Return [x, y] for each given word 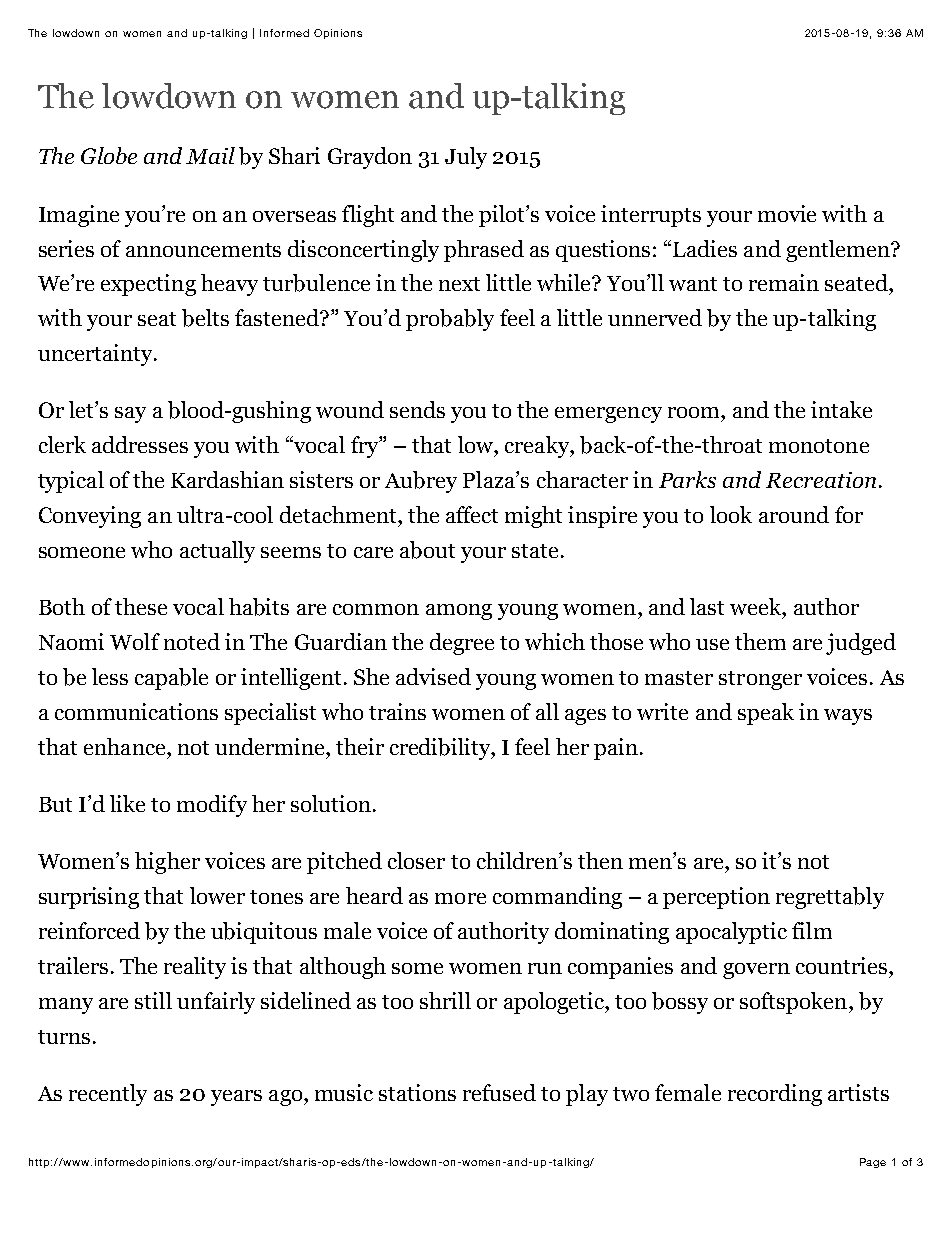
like [127, 803]
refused [499, 1092]
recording [775, 1095]
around [794, 514]
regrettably [830, 898]
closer [416, 860]
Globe [109, 155]
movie [787, 213]
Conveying [90, 517]
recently [108, 1095]
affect [472, 514]
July [466, 158]
